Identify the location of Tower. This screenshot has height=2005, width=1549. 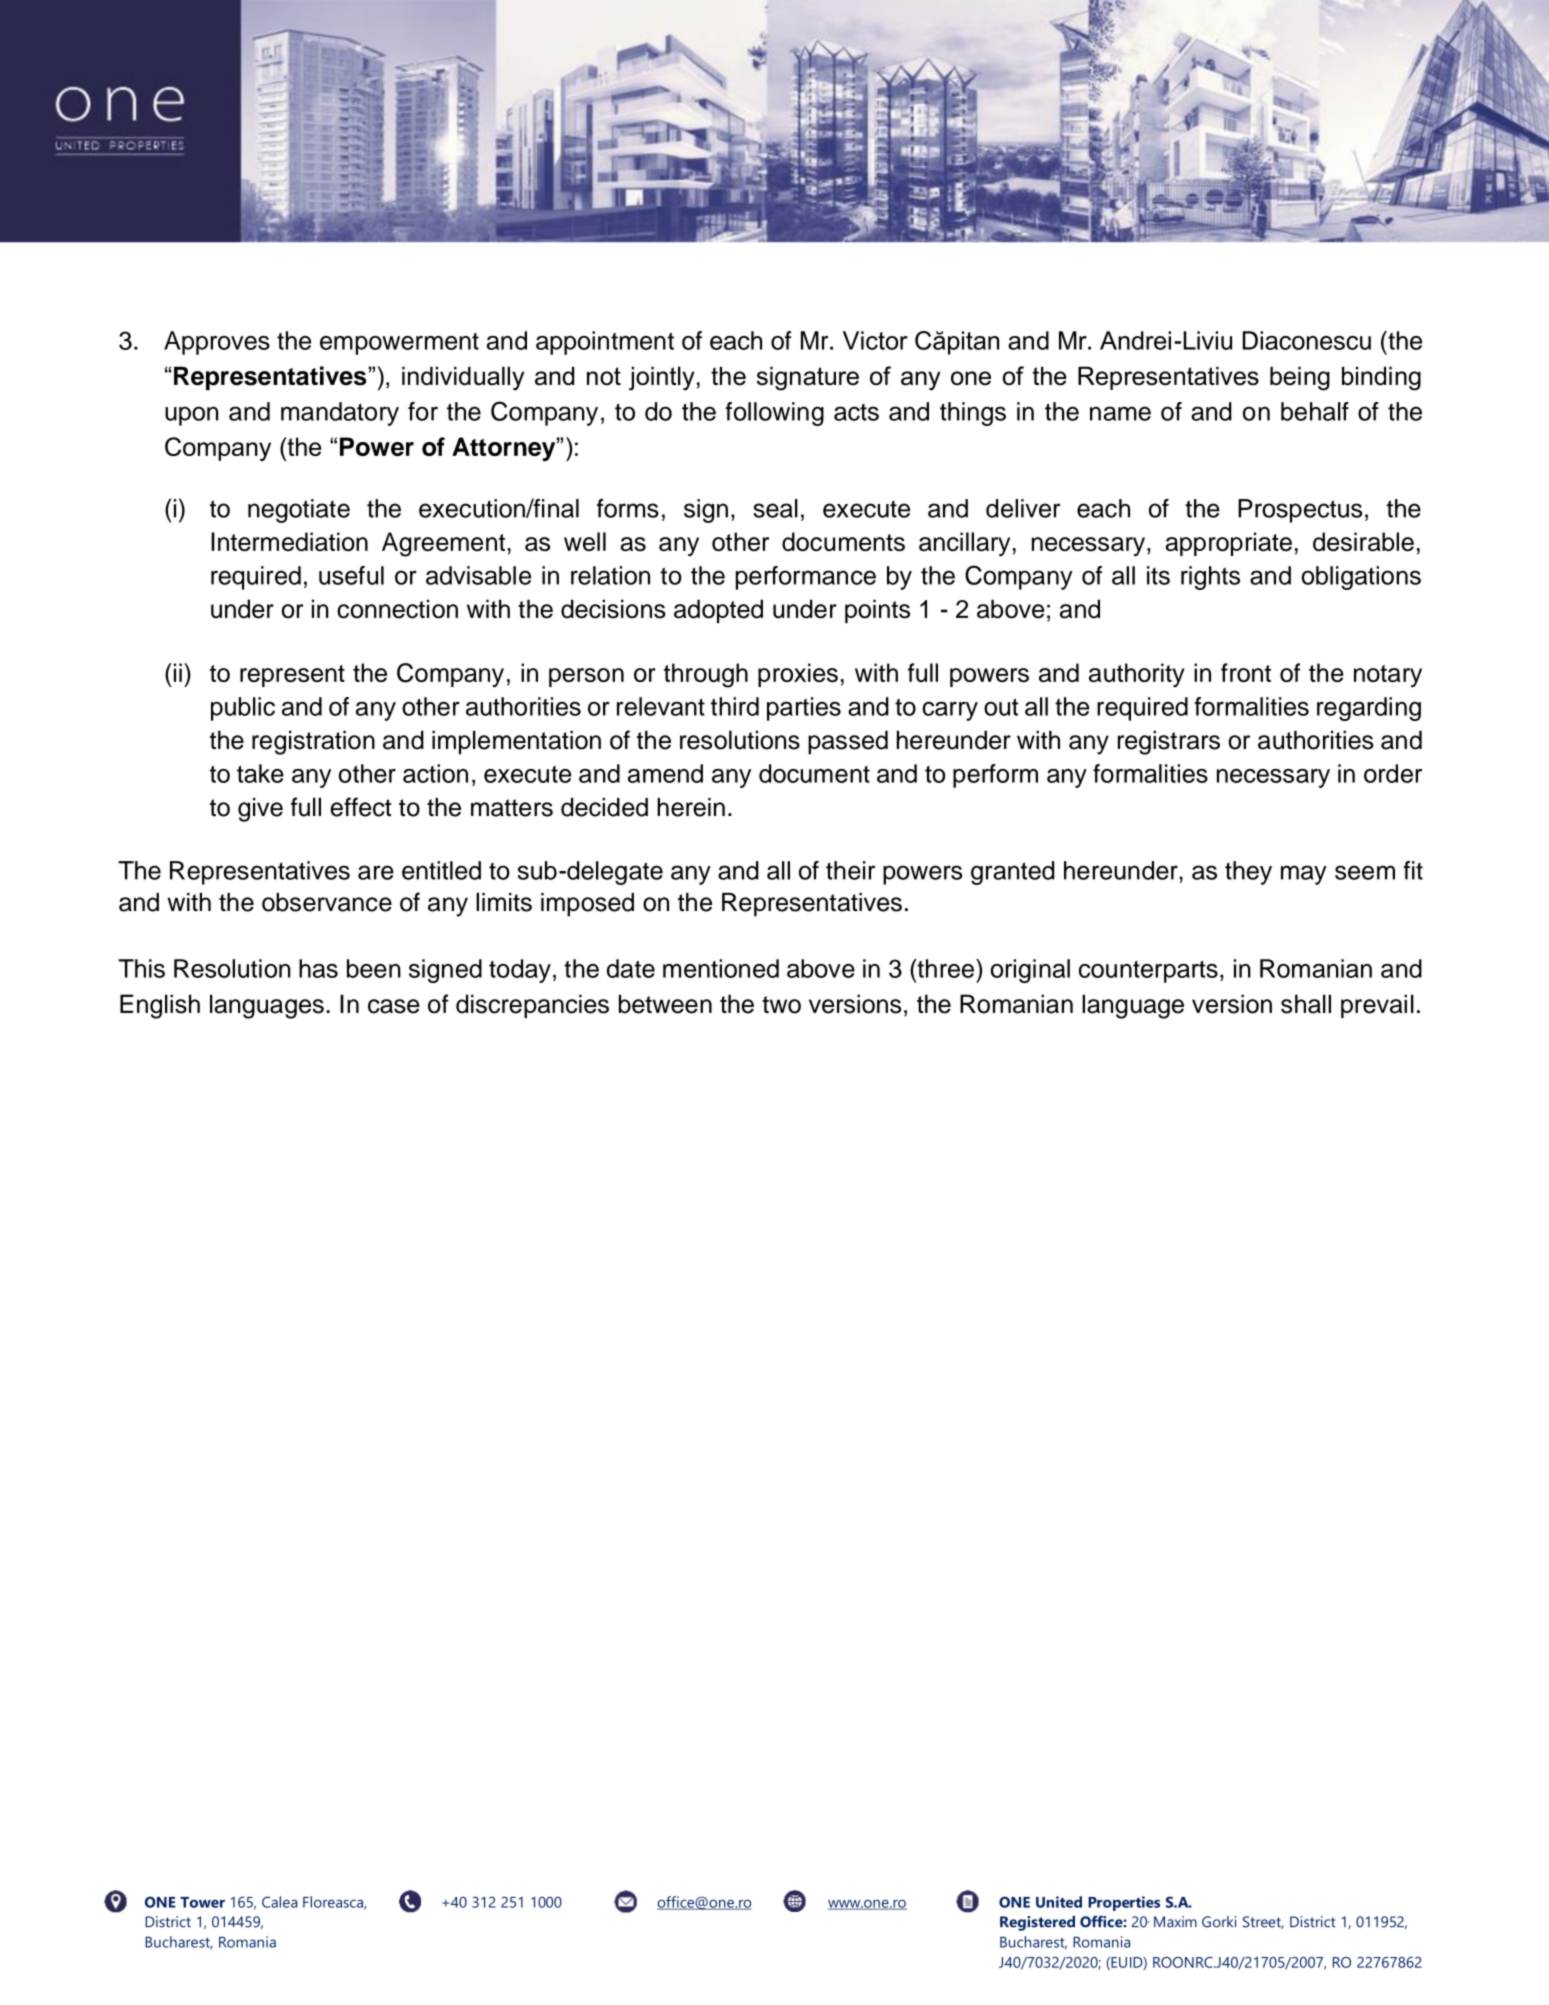
(202, 1902).
